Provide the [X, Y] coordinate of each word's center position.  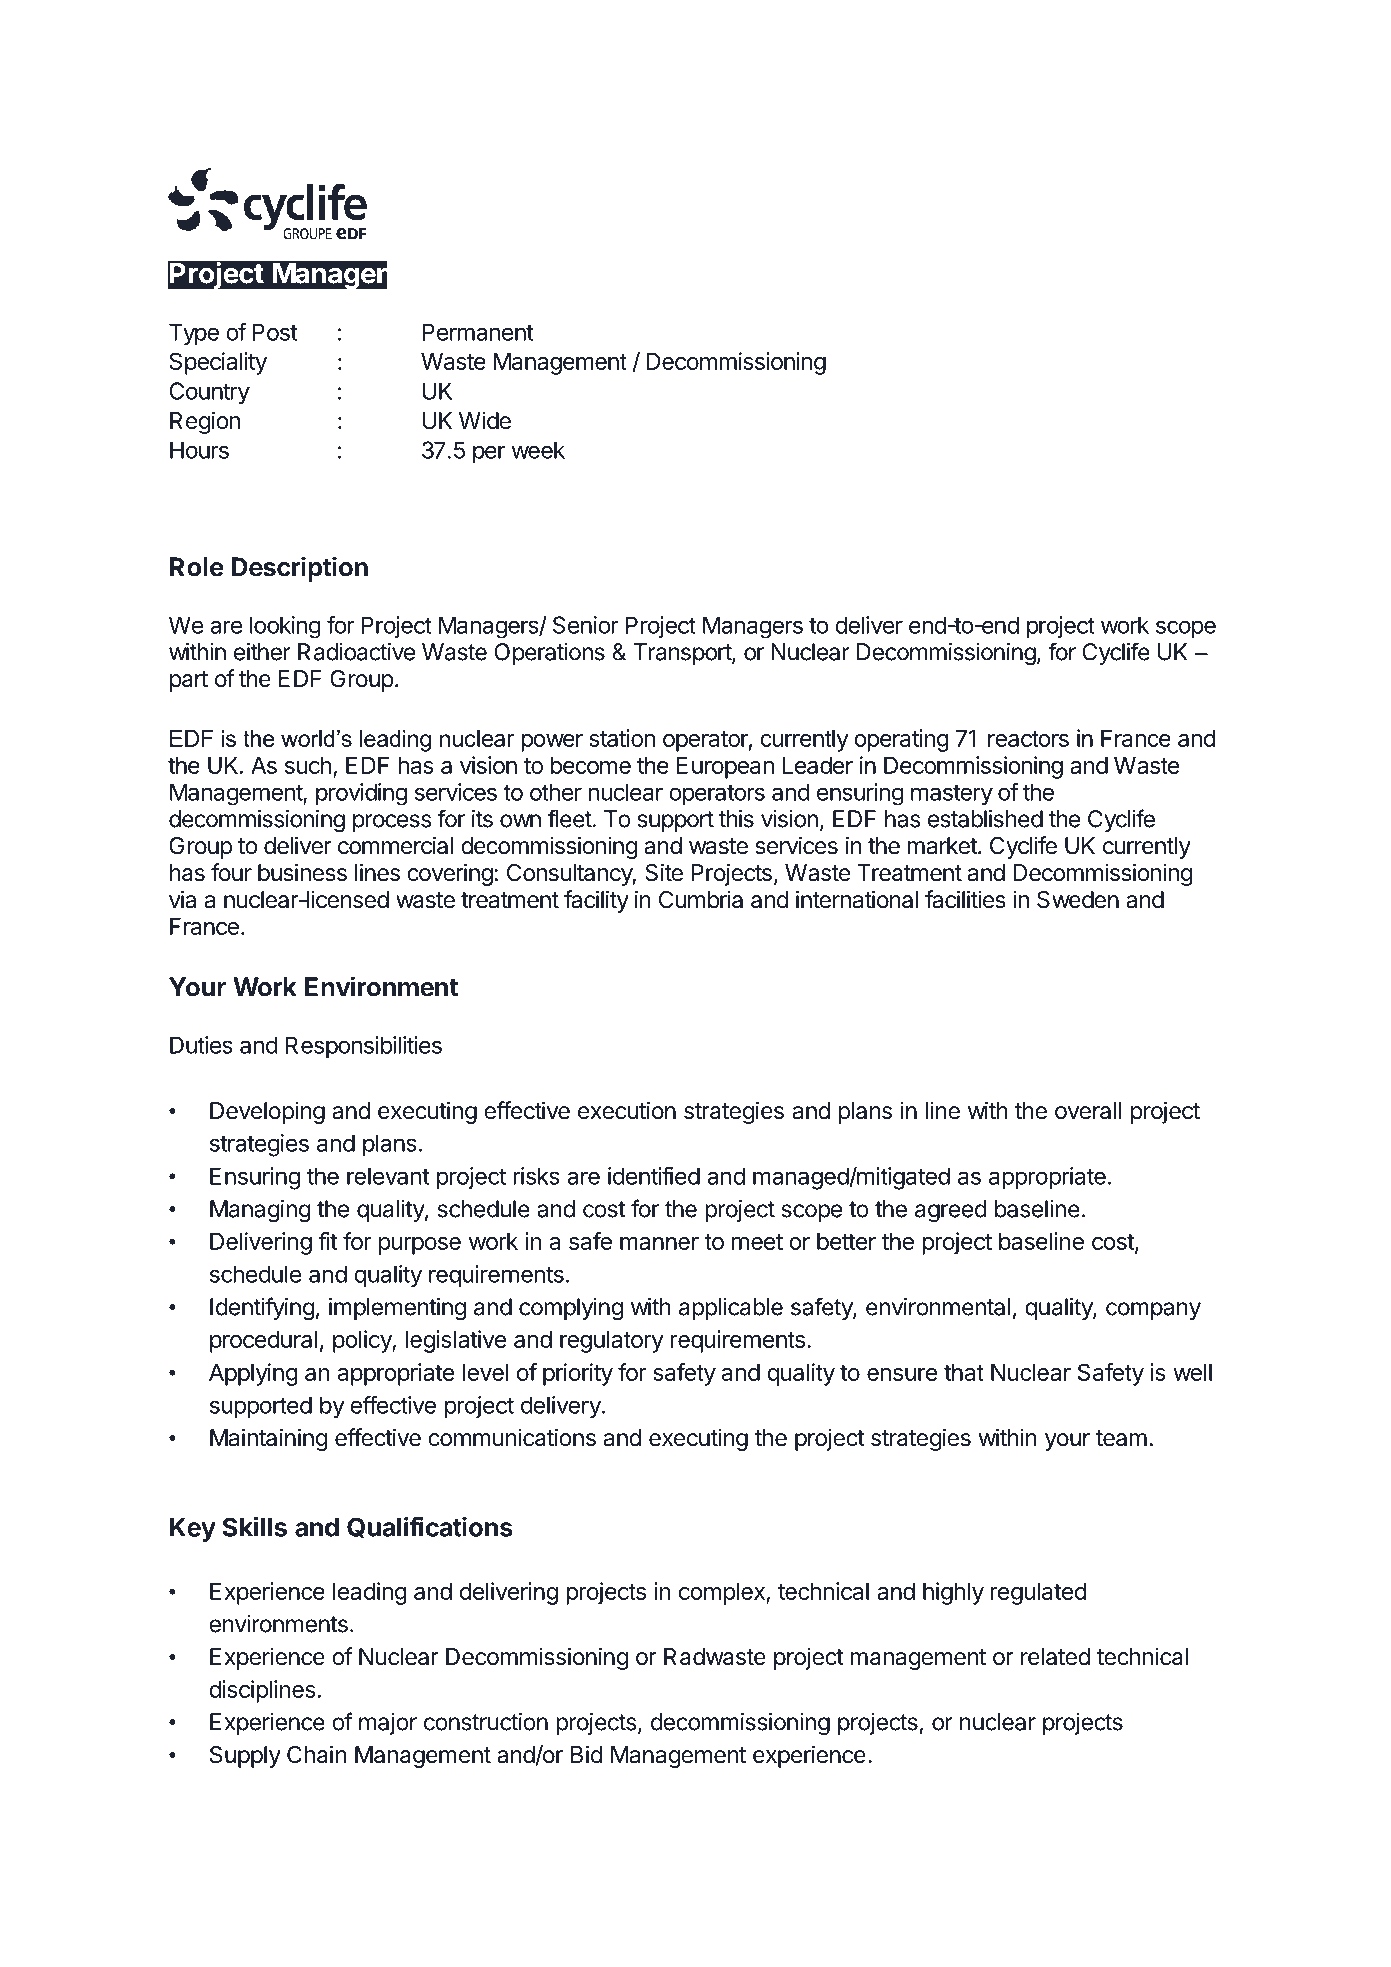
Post [274, 332]
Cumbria [701, 899]
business [302, 872]
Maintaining [269, 1439]
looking [285, 627]
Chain [317, 1754]
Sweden [1078, 900]
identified [654, 1176]
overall [1088, 1111]
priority [578, 1374]
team [1121, 1438]
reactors [1028, 739]
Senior [586, 625]
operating [901, 740]
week [538, 450]
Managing [260, 1211]
